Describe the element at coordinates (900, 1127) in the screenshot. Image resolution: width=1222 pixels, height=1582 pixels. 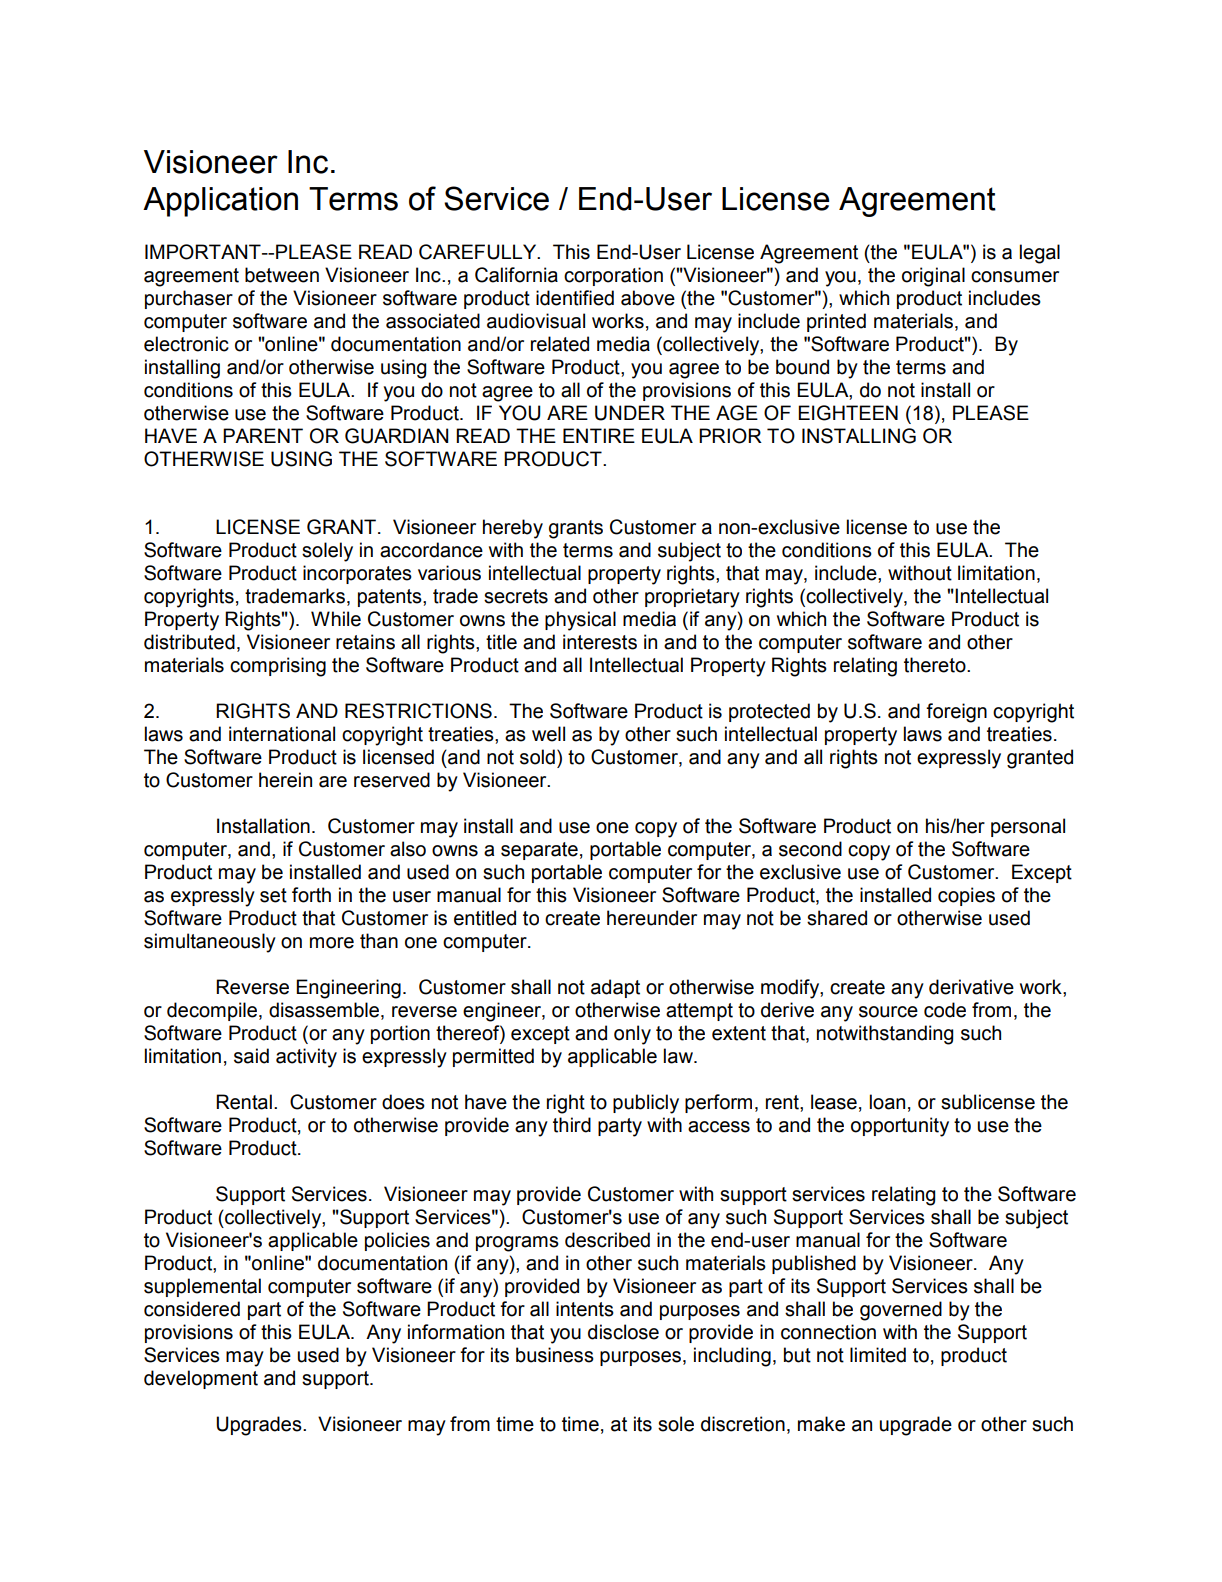
I see `opportunity` at that location.
